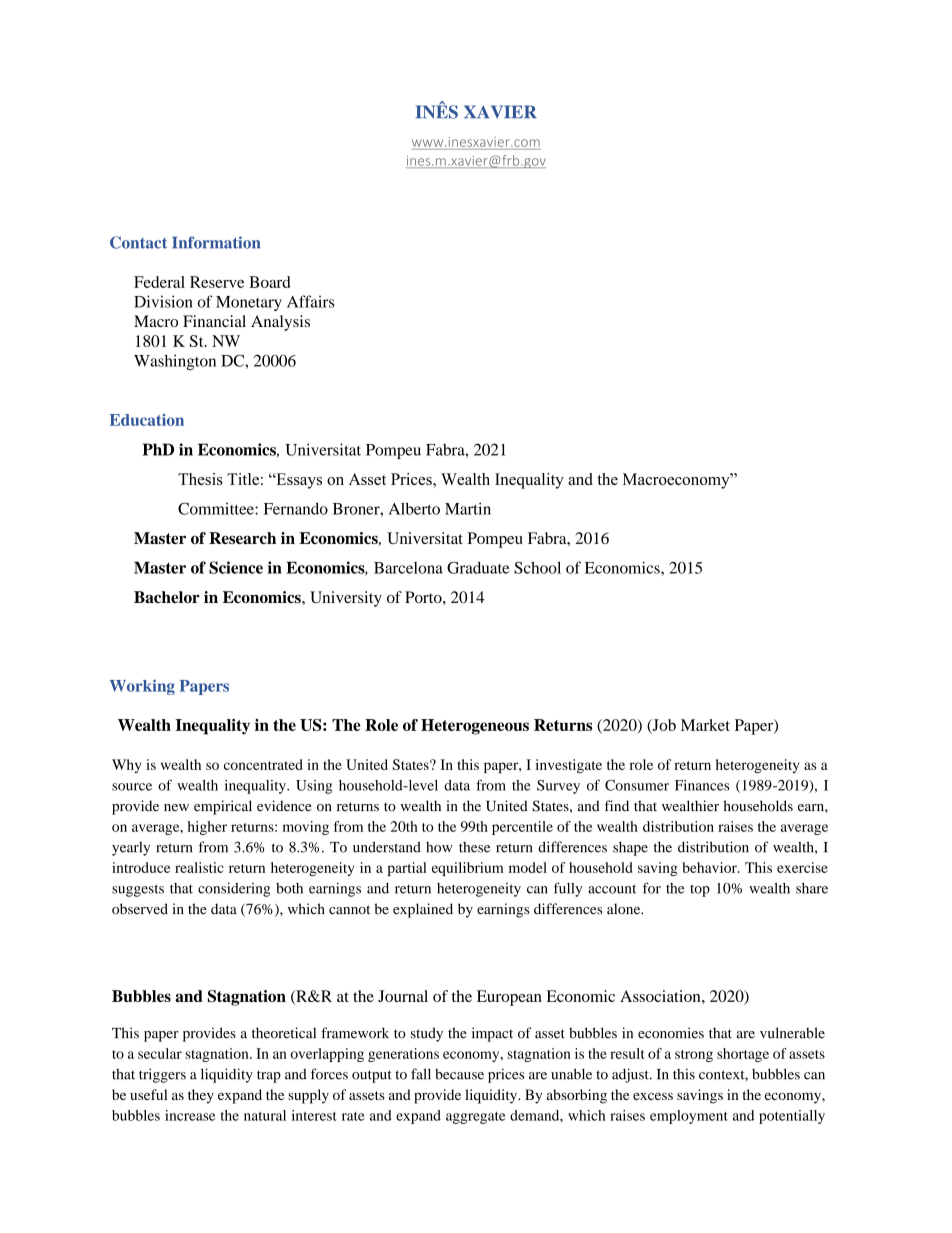 This screenshot has width=952, height=1233. What do you see at coordinates (537, 568) in the screenshot?
I see `School` at bounding box center [537, 568].
